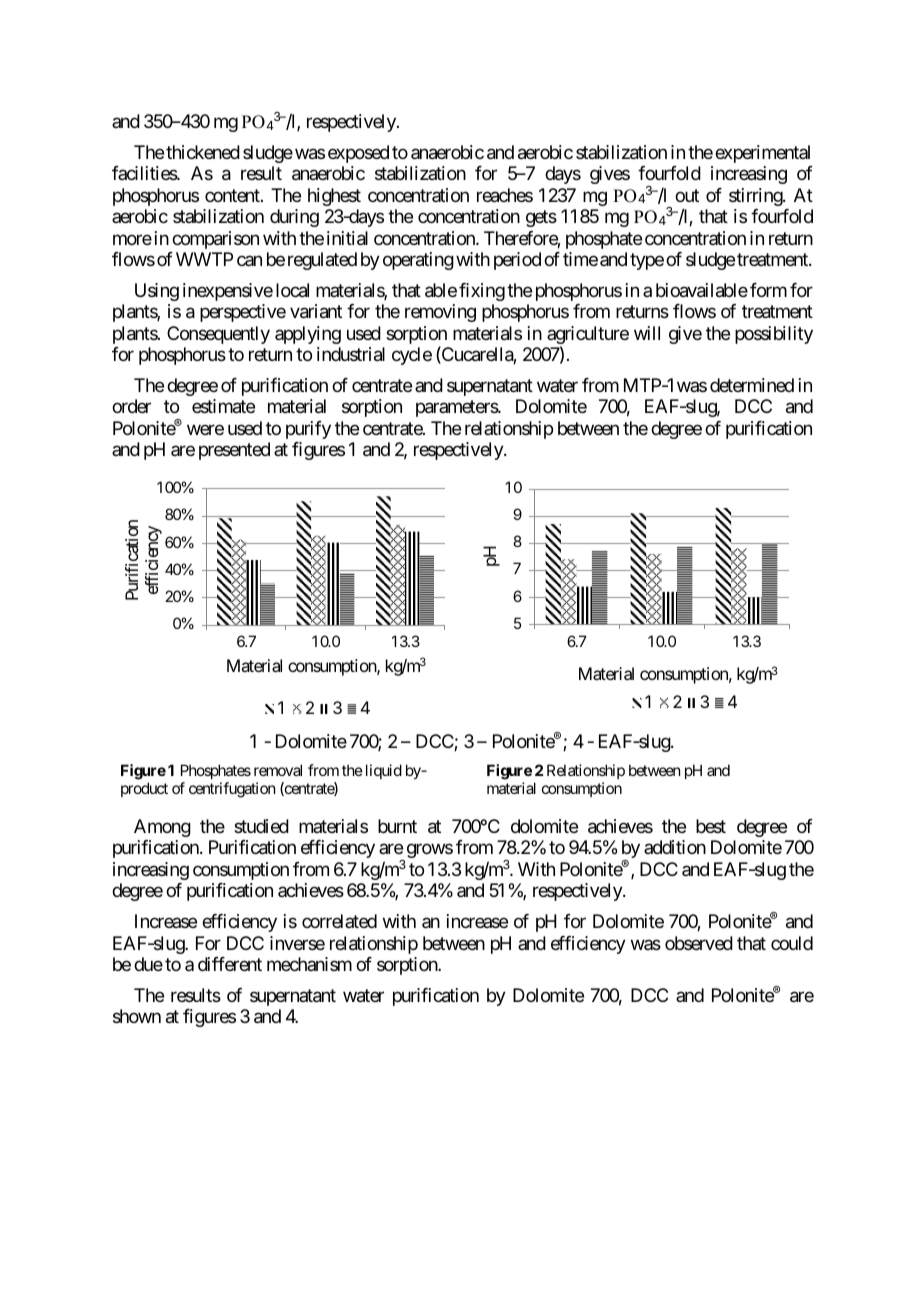  Describe the element at coordinates (309, 964) in the screenshot. I see `mechanism` at that location.
